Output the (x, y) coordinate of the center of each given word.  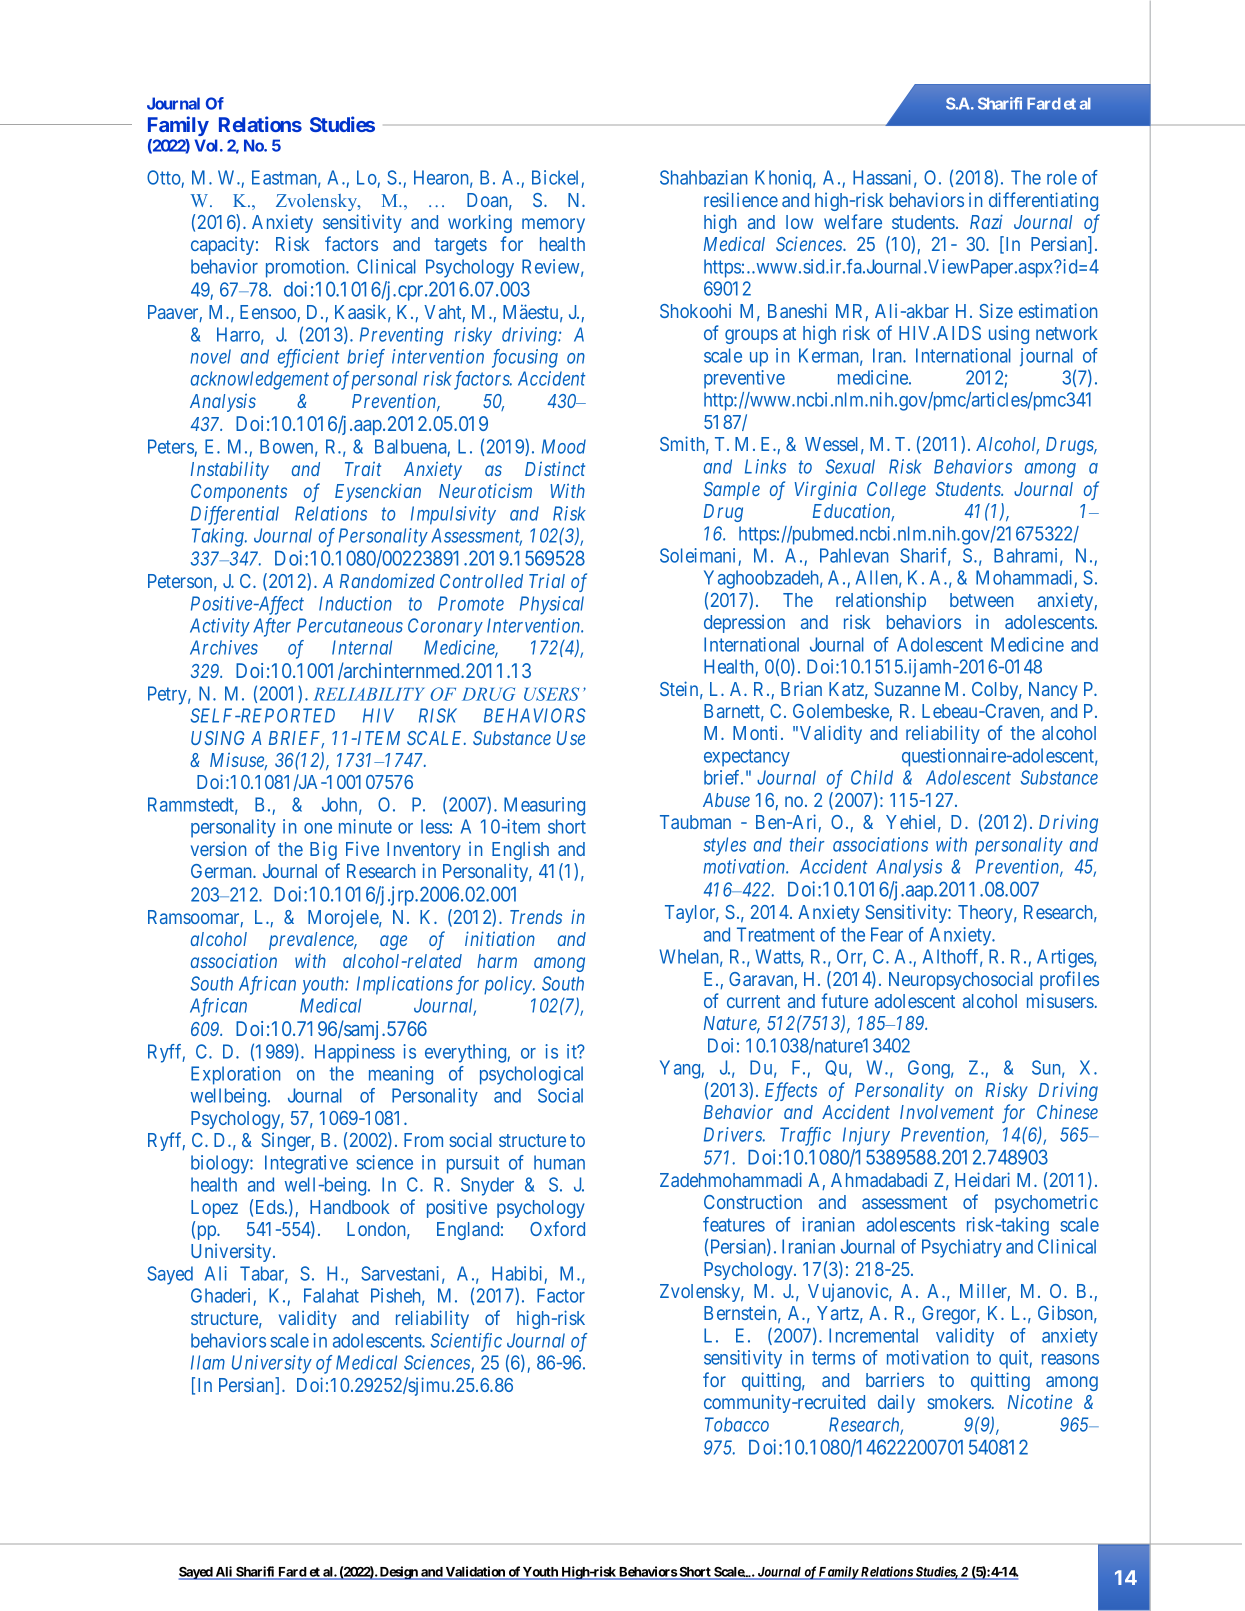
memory (553, 225)
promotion (307, 268)
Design (399, 1573)
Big (323, 850)
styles (724, 846)
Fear (887, 934)
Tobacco (737, 1424)
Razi (986, 221)
